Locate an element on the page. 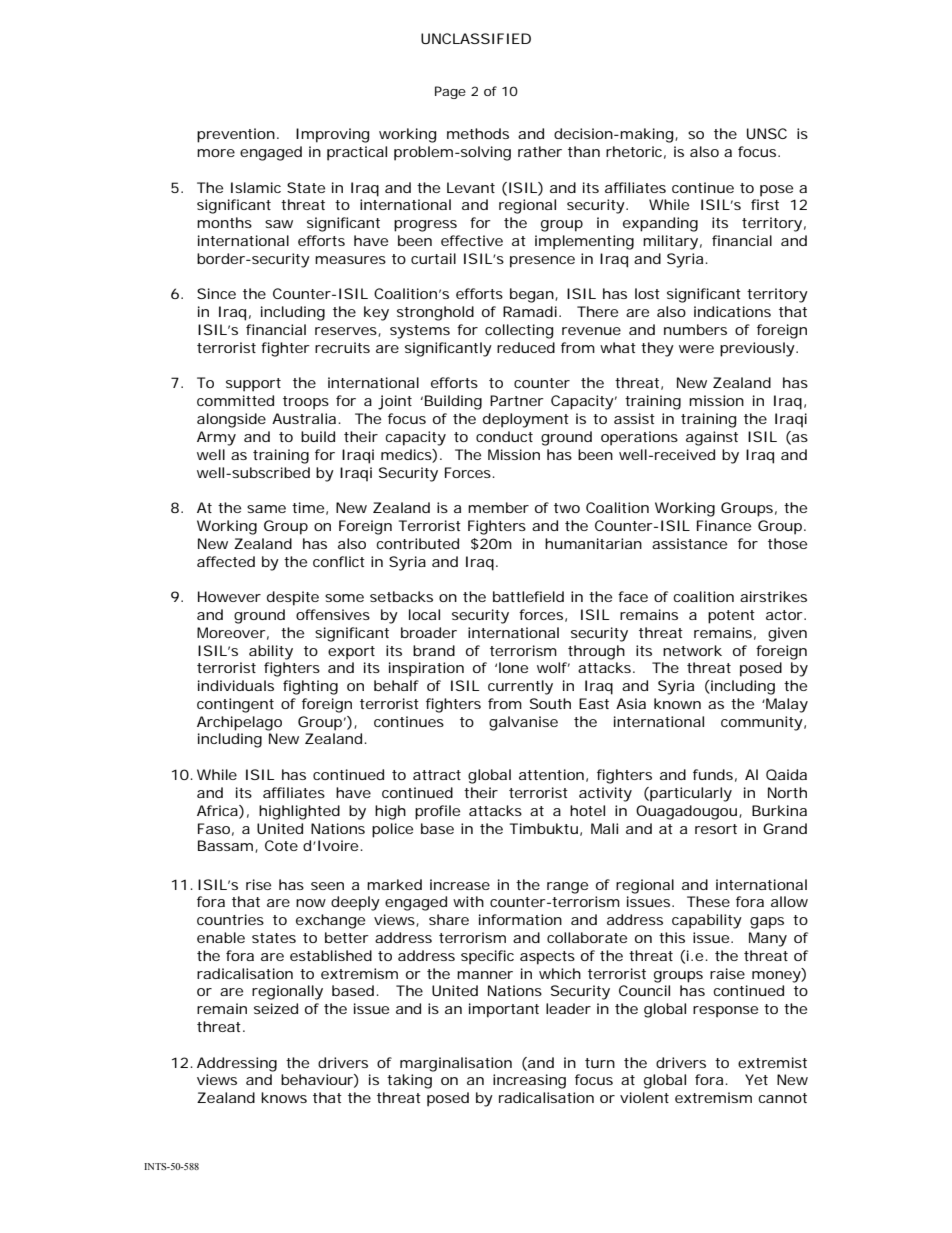 The image size is (952, 1233). Finance is located at coordinates (724, 525).
